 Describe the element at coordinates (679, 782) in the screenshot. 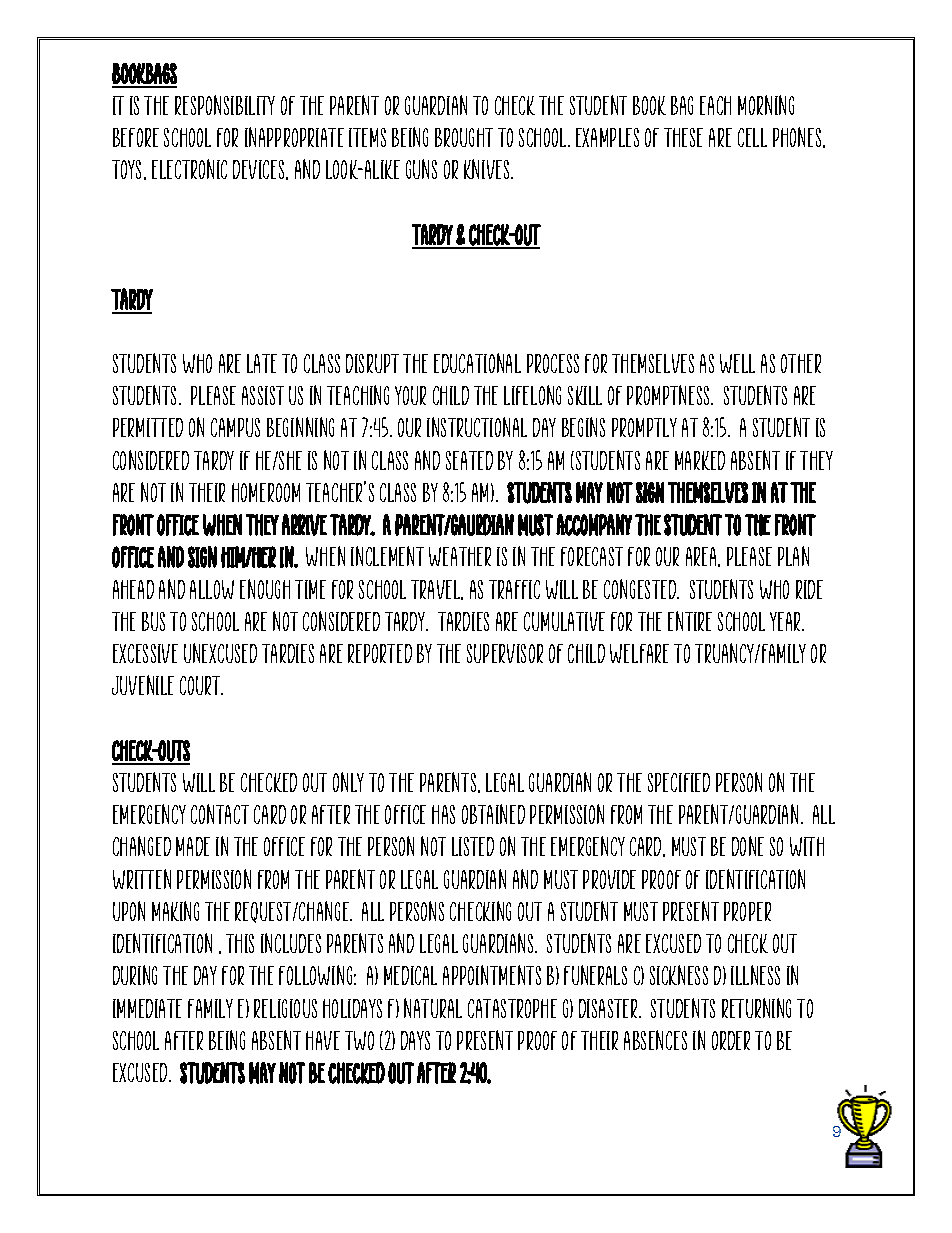

I see `specified` at that location.
